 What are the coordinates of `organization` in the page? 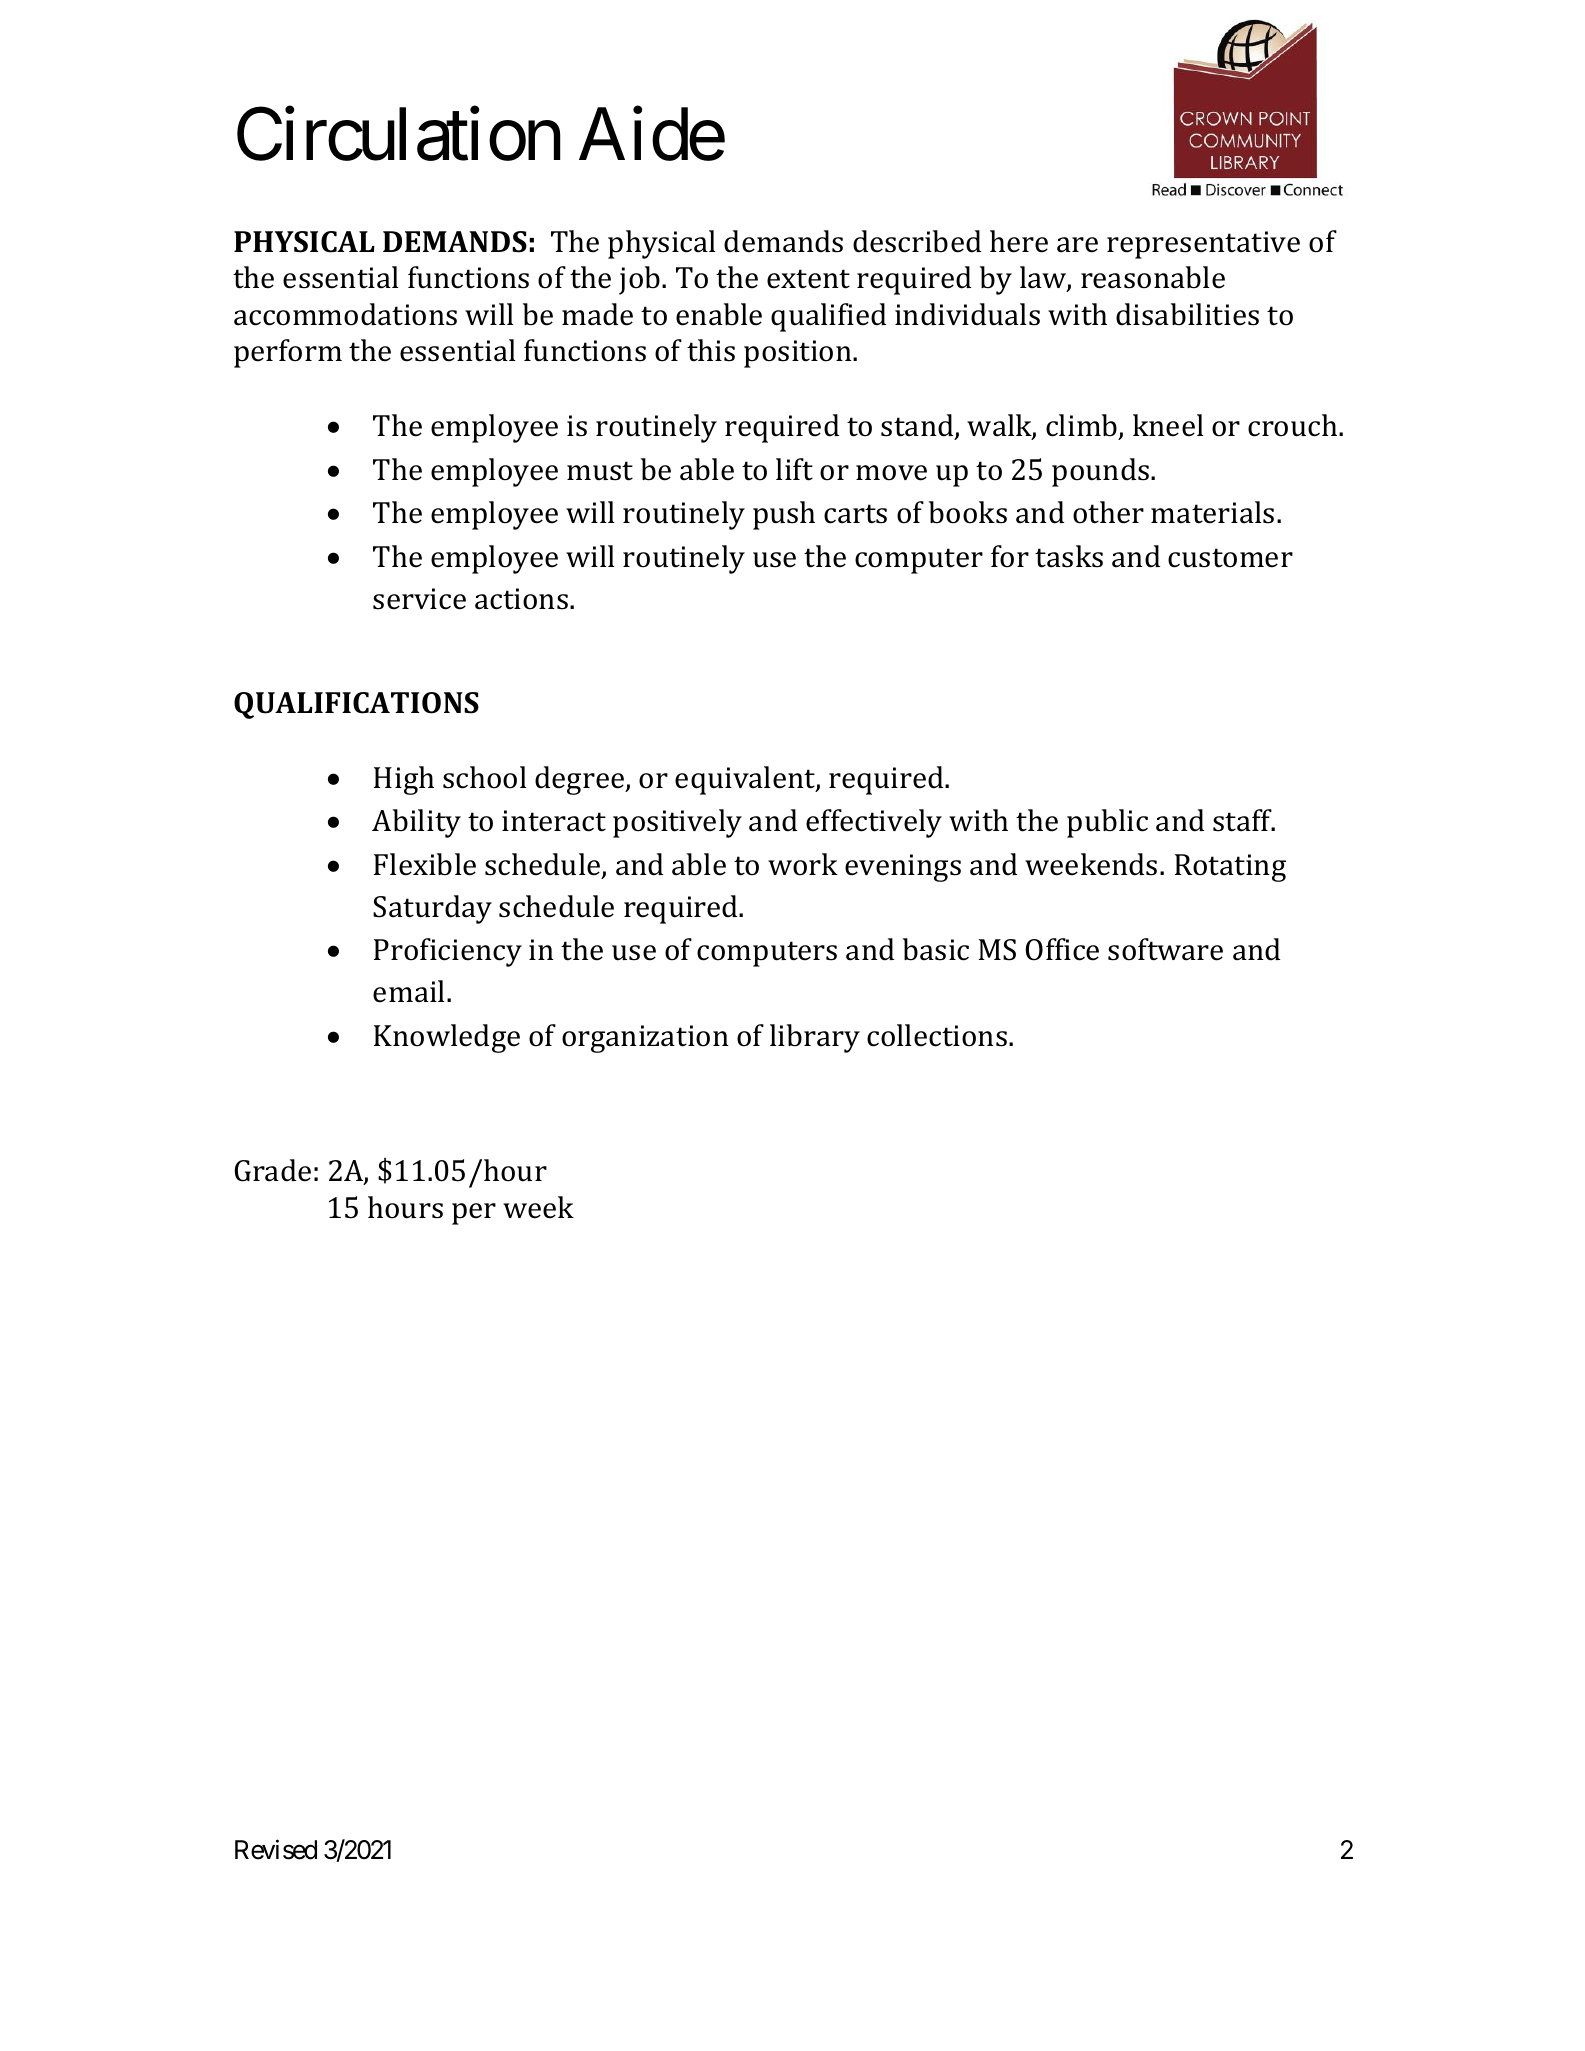 It's located at (645, 1039).
